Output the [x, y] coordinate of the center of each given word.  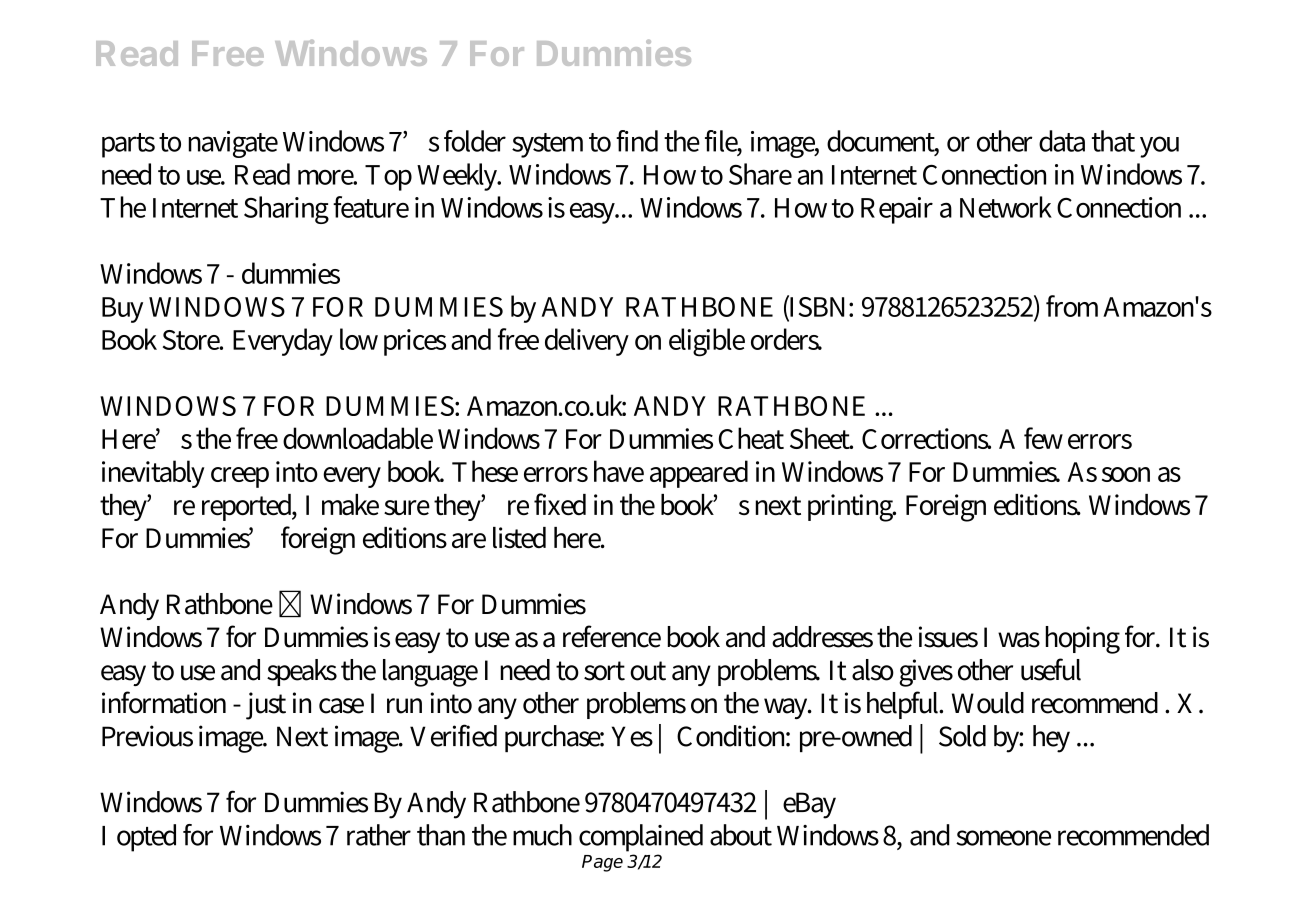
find [637, 141]
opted [146, 838]
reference [612, 636]
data [1062, 141]
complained [641, 838]
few [1043, 438]
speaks [302, 672]
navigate [233, 144]
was [1019, 640]
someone [1003, 838]
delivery [587, 342]
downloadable [358, 438]
